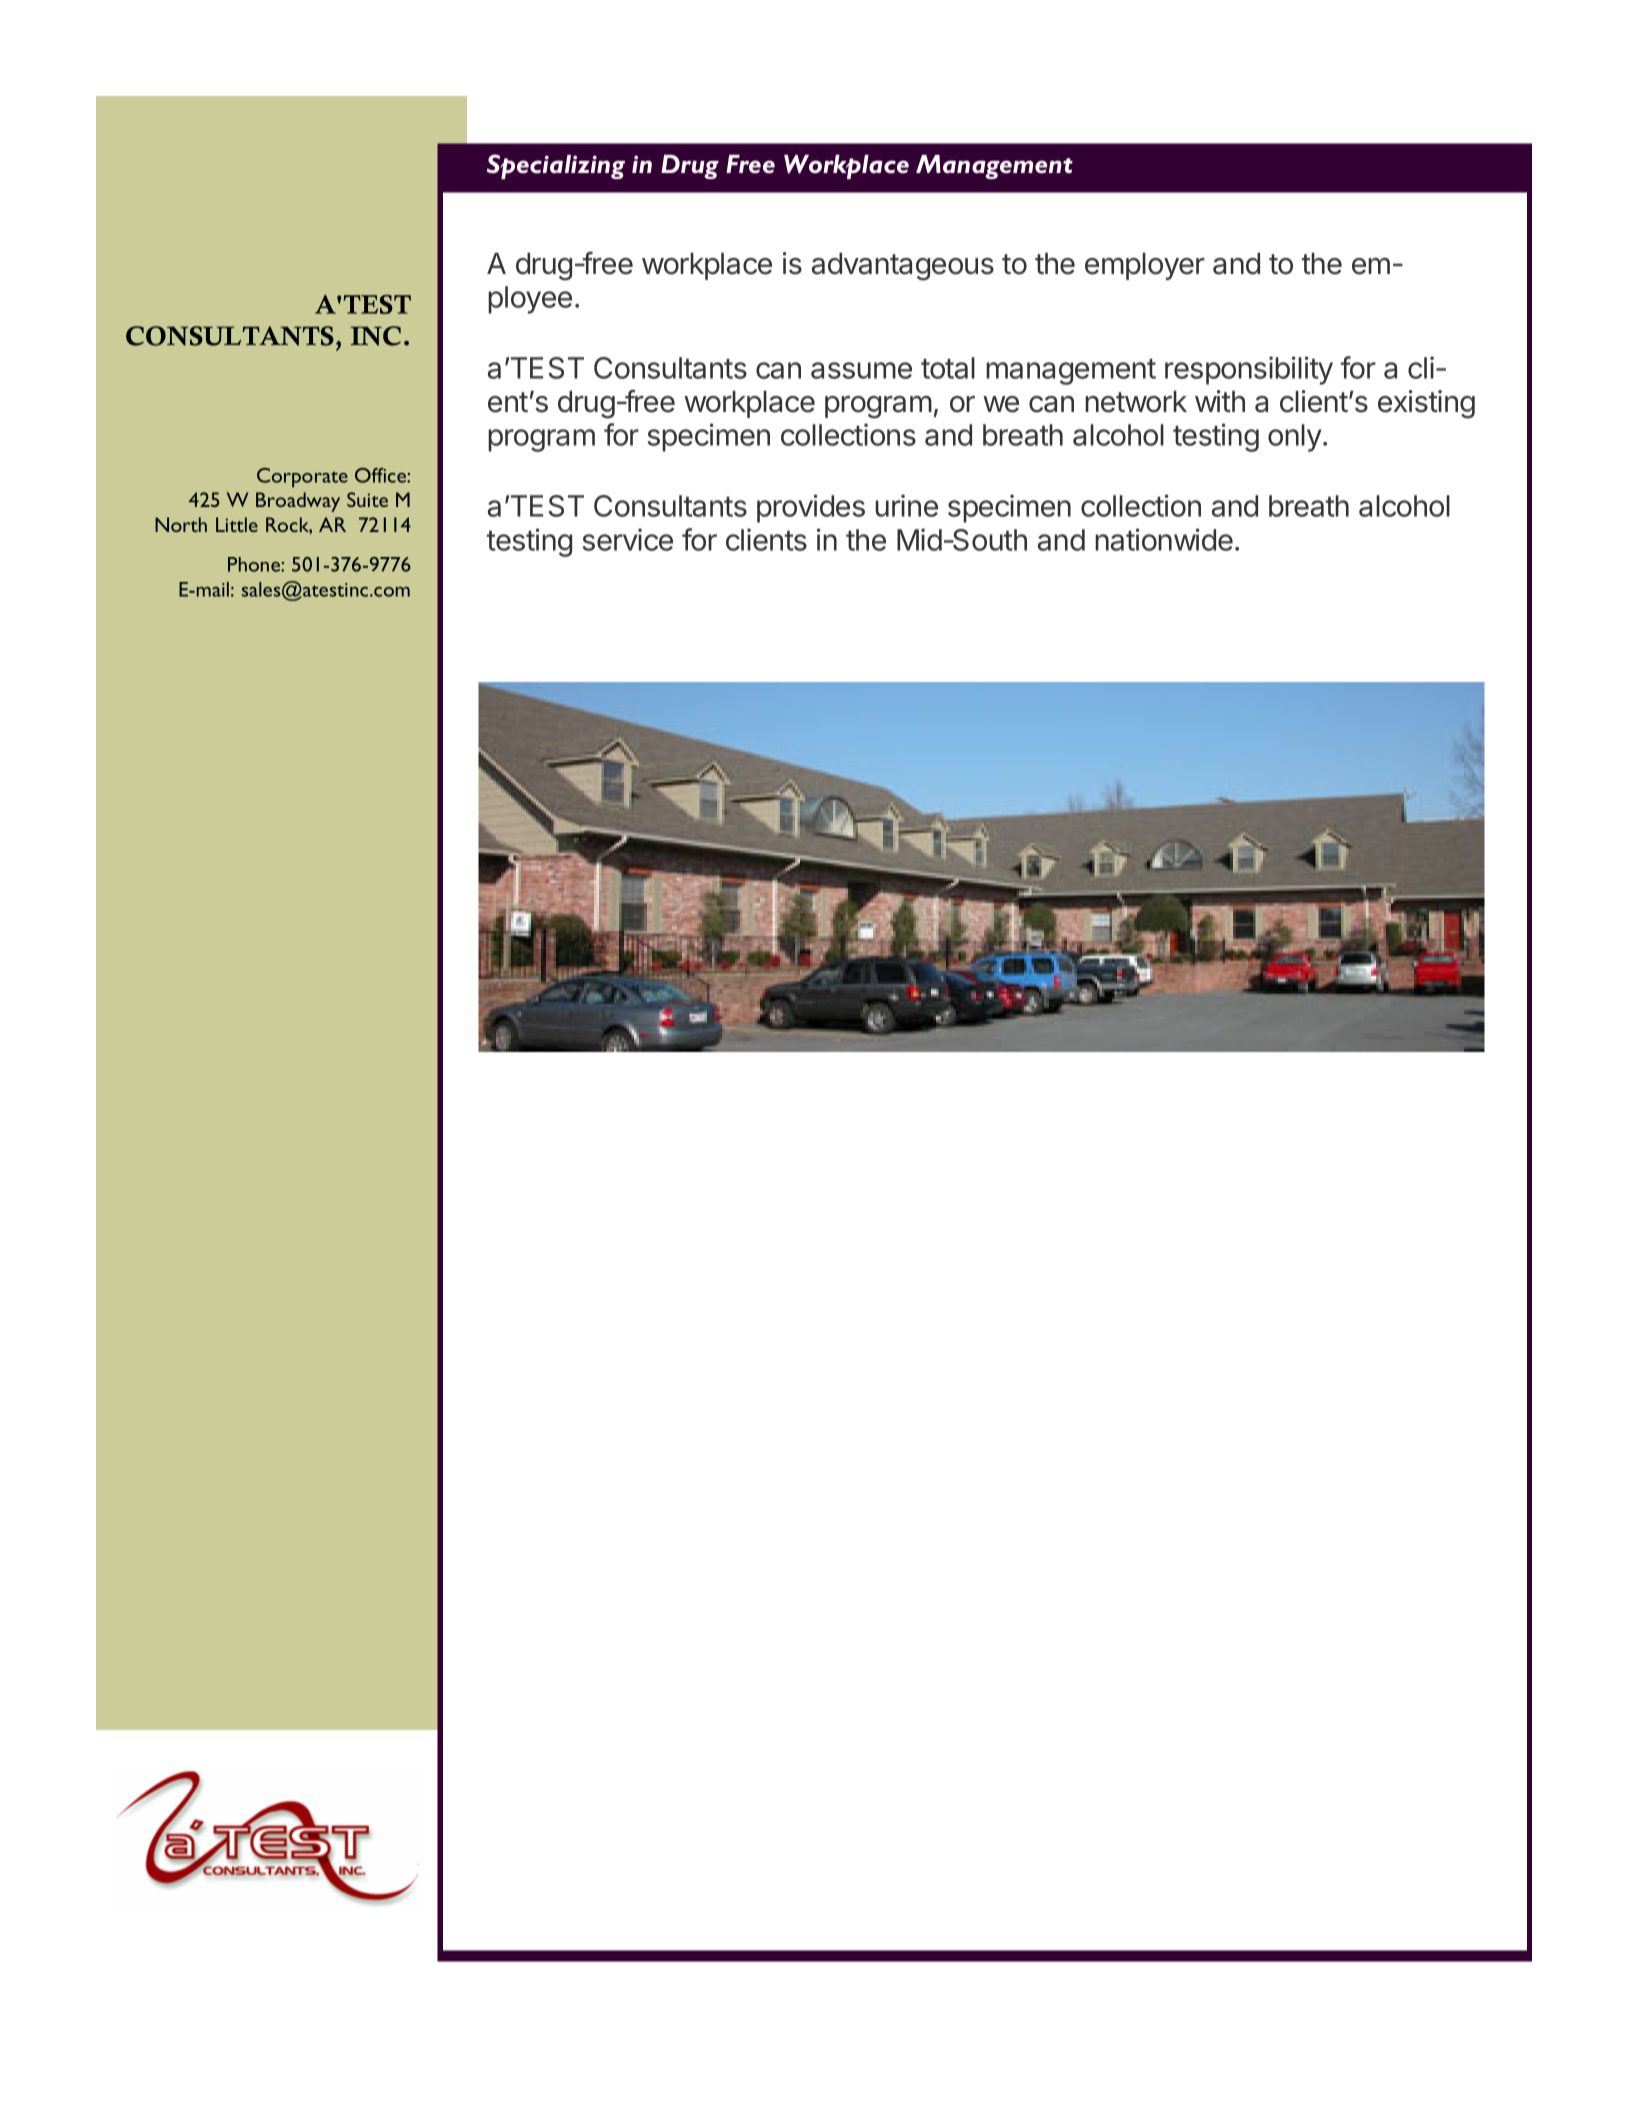 This screenshot has height=2107, width=1628. Describe the element at coordinates (255, 564) in the screenshot. I see `Phone` at that location.
